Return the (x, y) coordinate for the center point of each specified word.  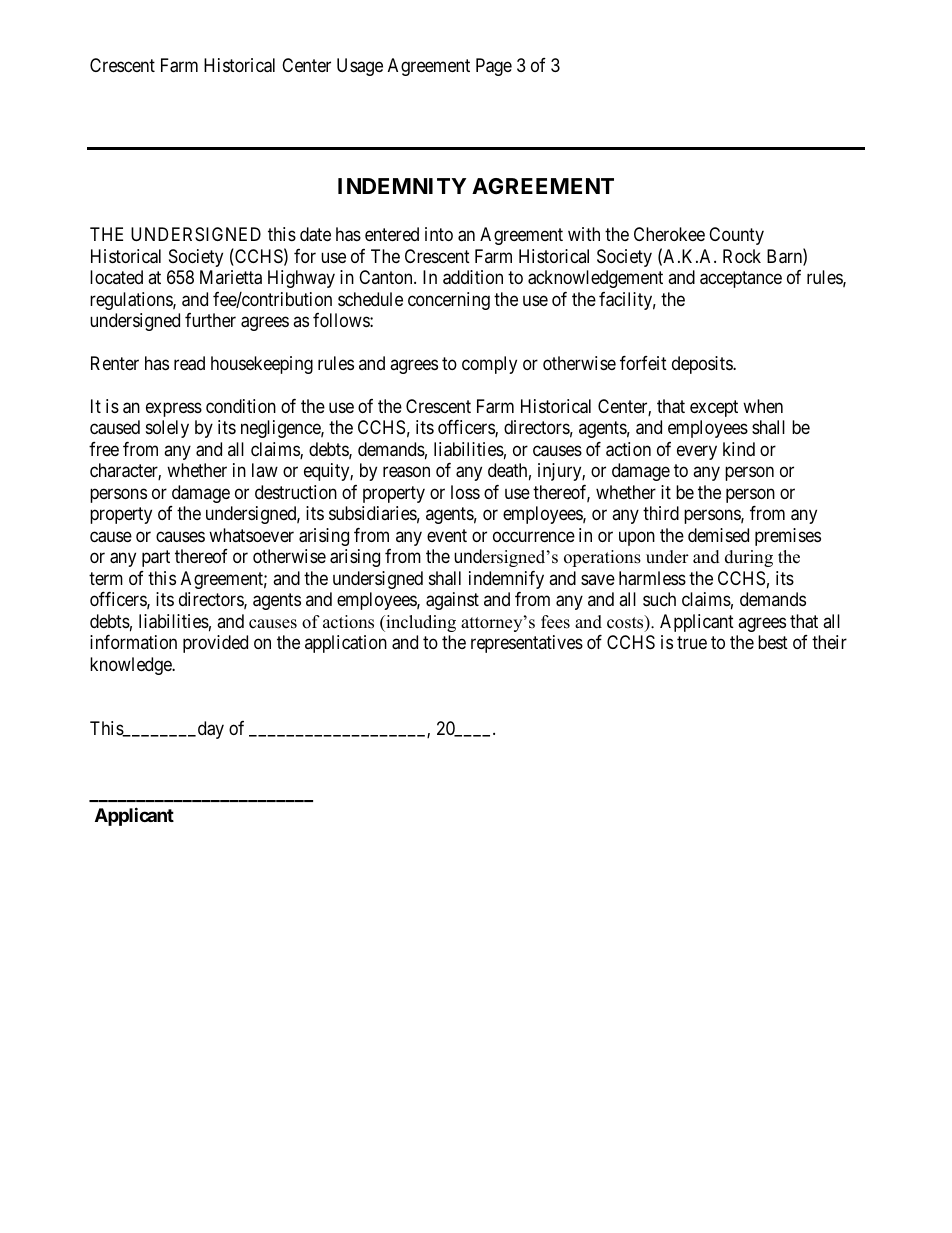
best (773, 642)
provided (215, 644)
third (661, 513)
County (736, 236)
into (439, 234)
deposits (703, 365)
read (189, 363)
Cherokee (669, 234)
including (420, 623)
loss (465, 492)
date (315, 234)
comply (489, 365)
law (265, 470)
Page (494, 67)
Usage (360, 67)
